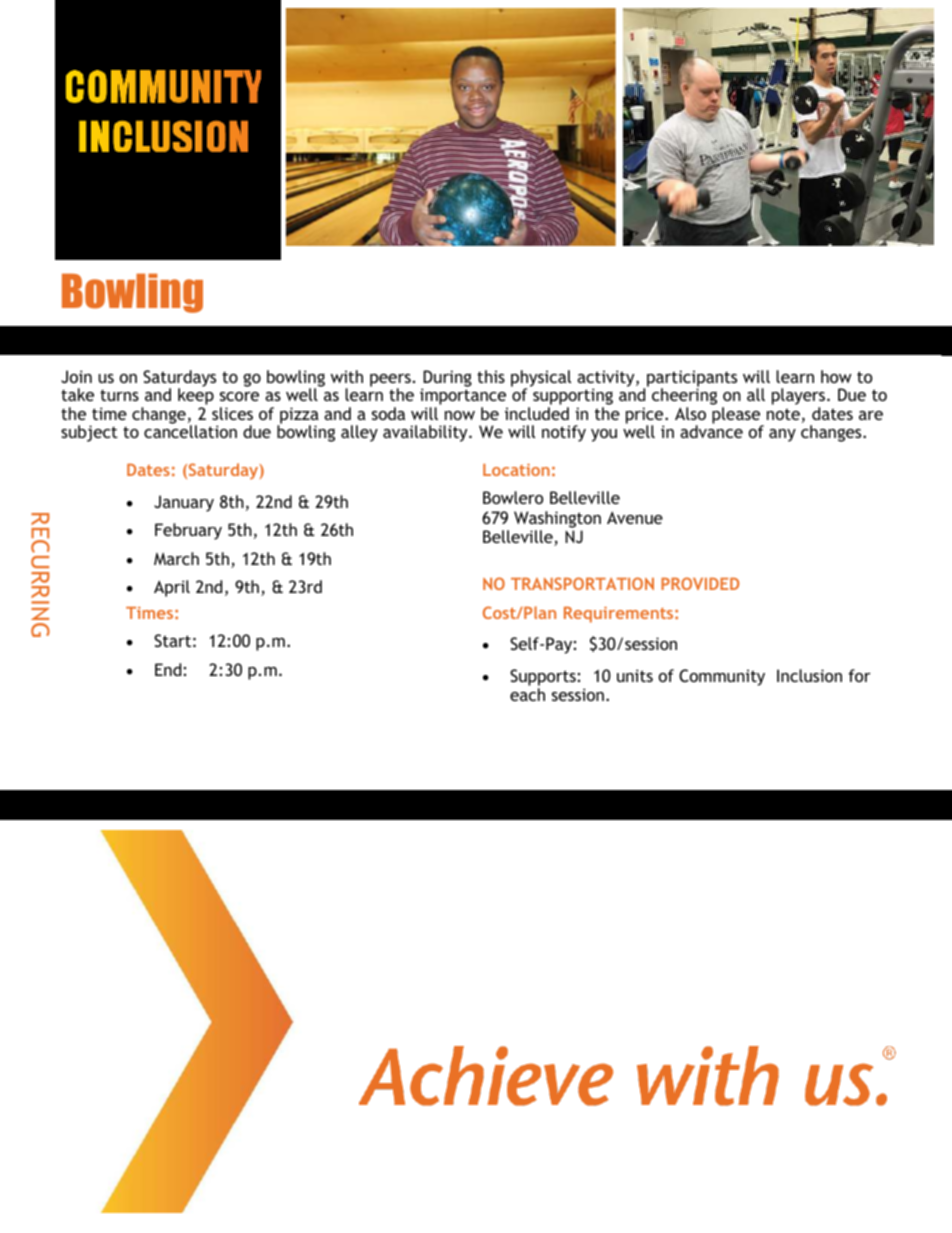  I want to click on Avenue, so click(635, 517).
